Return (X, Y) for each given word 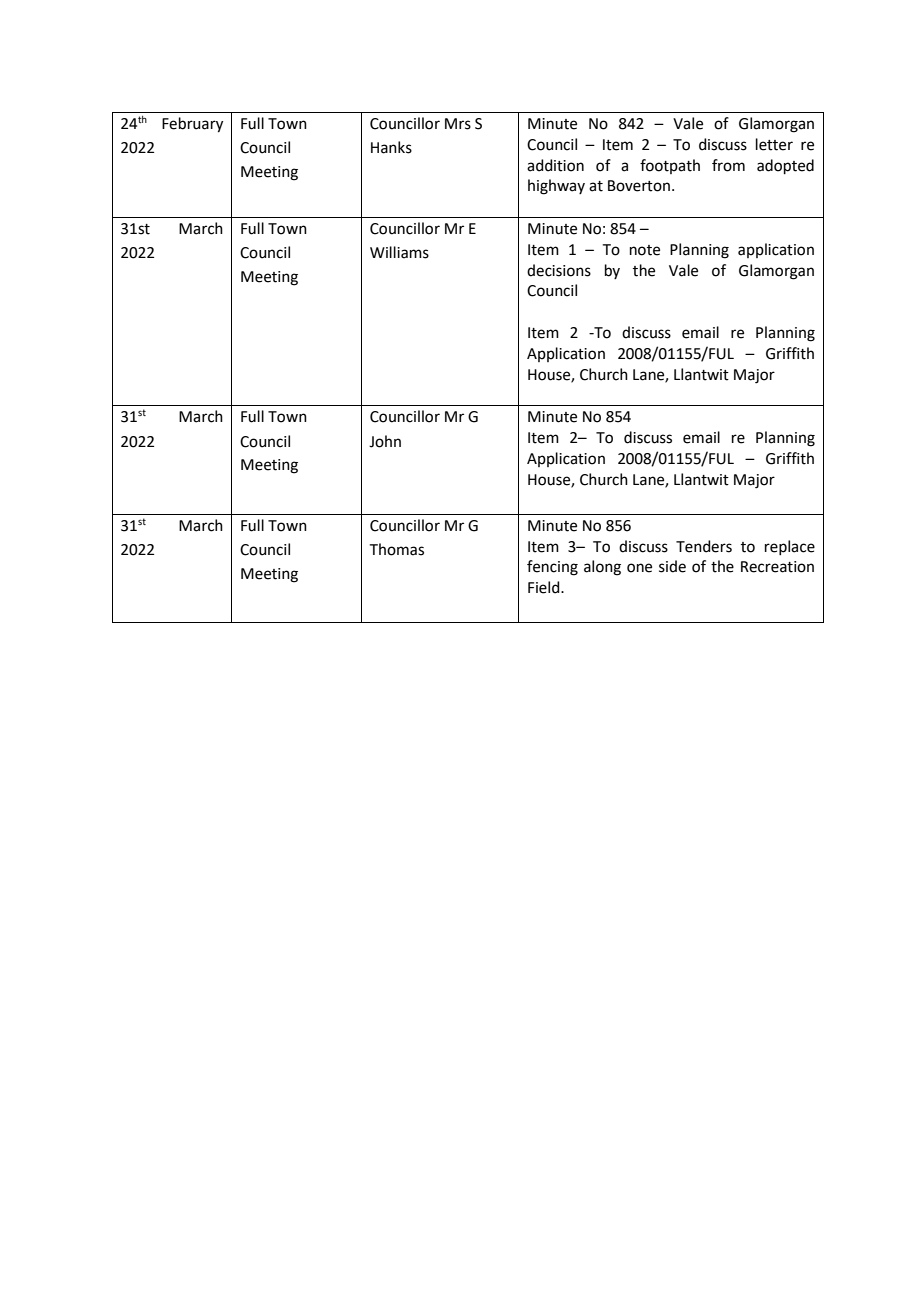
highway (556, 187)
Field (545, 587)
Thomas (397, 549)
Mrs (458, 124)
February (192, 125)
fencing (552, 568)
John (385, 441)
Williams (399, 252)
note (645, 250)
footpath (670, 166)
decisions (559, 270)
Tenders (704, 546)
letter (774, 144)
